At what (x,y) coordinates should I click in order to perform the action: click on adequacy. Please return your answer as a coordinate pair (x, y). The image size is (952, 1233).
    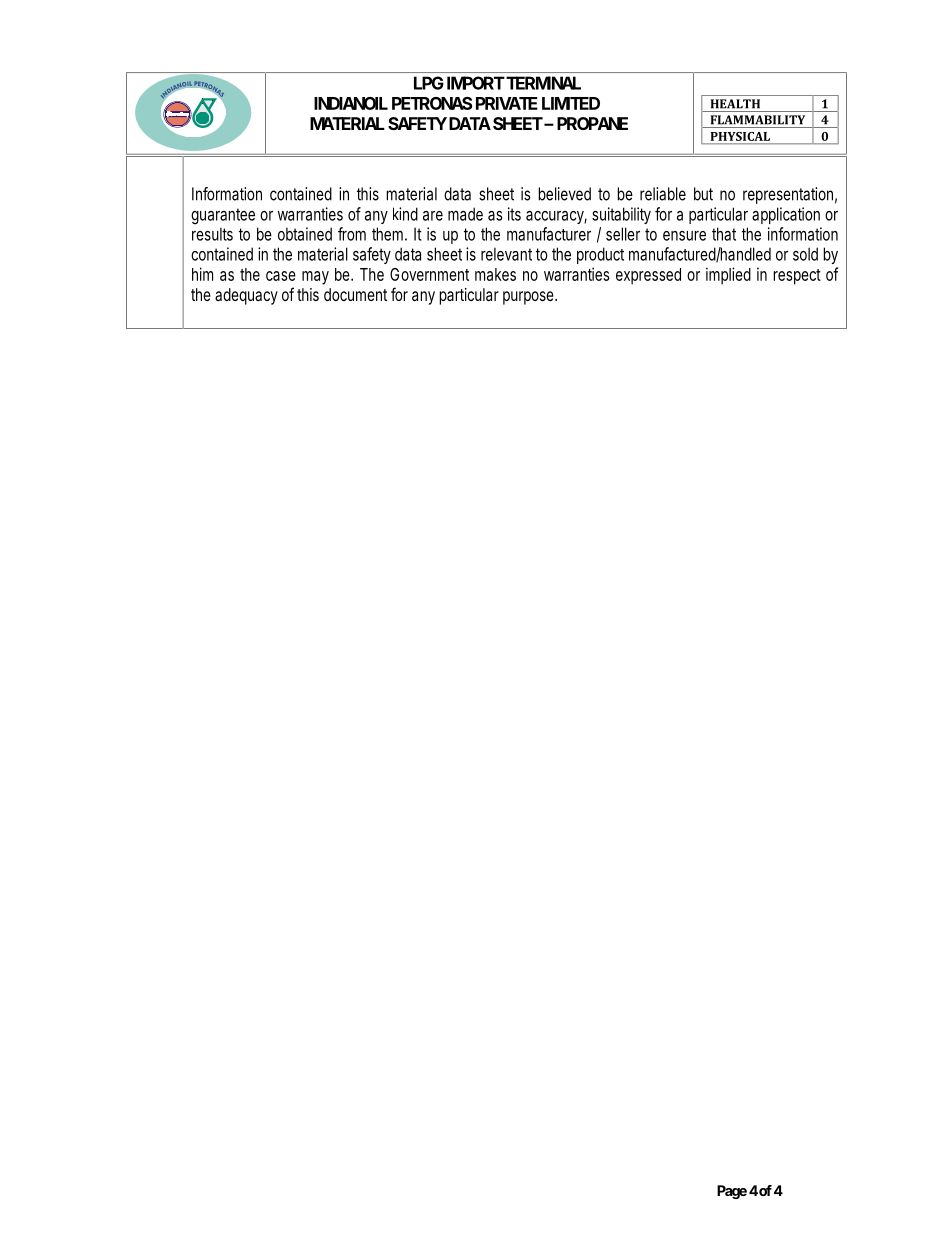
    Looking at the image, I should click on (246, 296).
